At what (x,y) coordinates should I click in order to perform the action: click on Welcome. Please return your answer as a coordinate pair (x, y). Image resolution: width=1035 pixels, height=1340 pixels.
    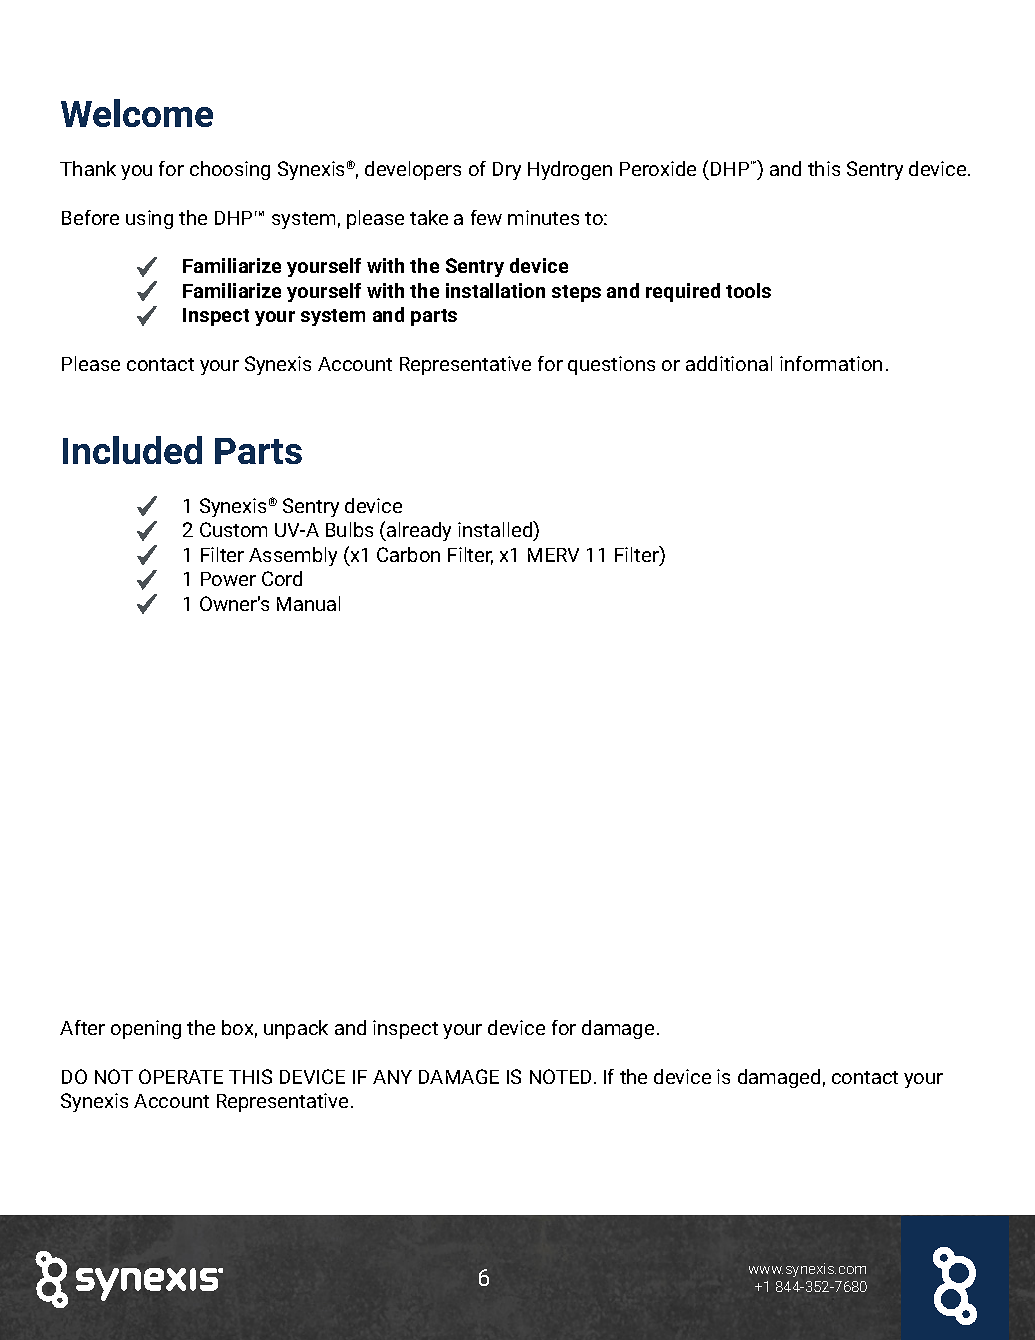
    Looking at the image, I should click on (137, 113).
